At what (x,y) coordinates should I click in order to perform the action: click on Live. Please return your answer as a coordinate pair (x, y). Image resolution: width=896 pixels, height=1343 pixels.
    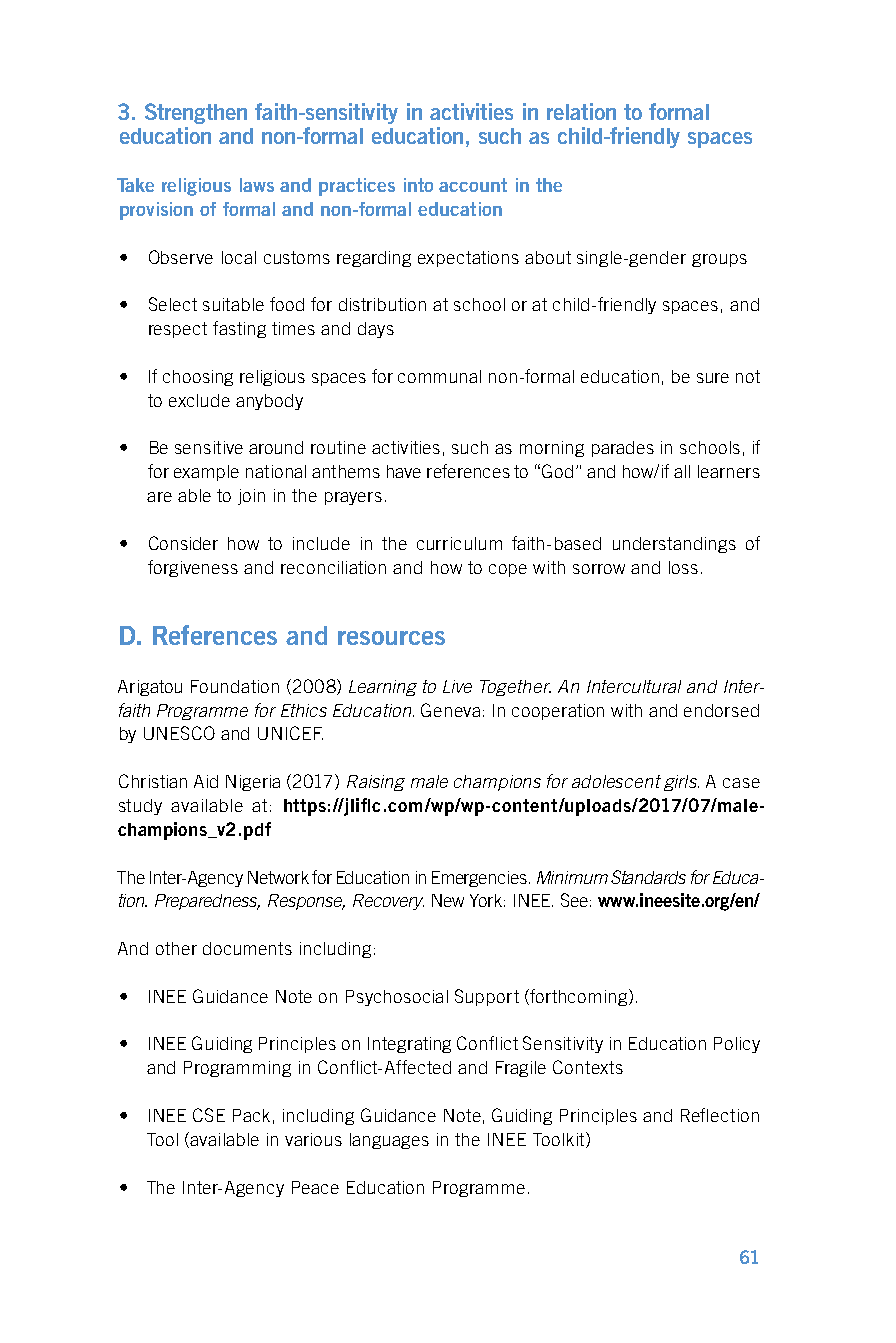
    Looking at the image, I should click on (457, 686).
